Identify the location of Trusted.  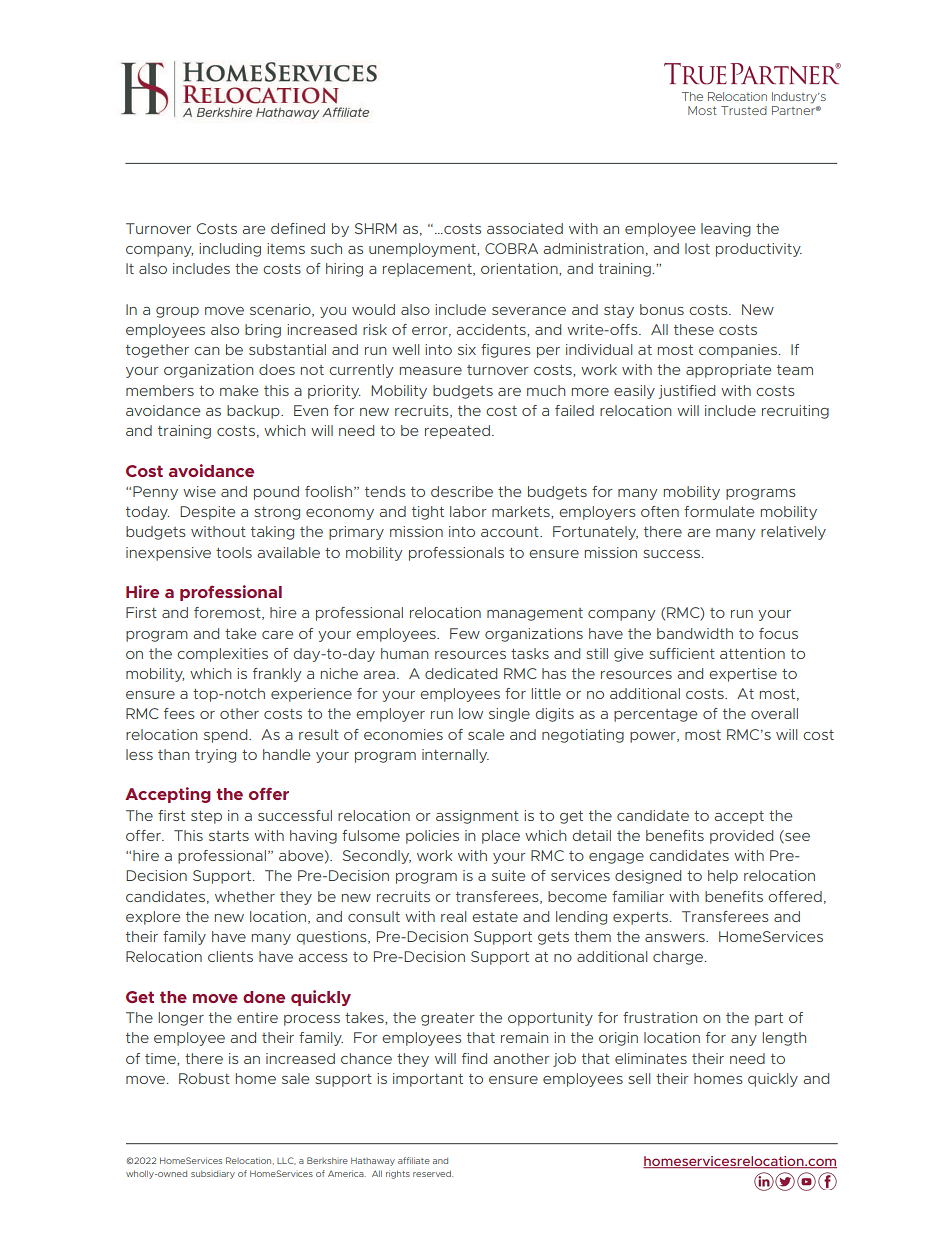
(744, 110).
